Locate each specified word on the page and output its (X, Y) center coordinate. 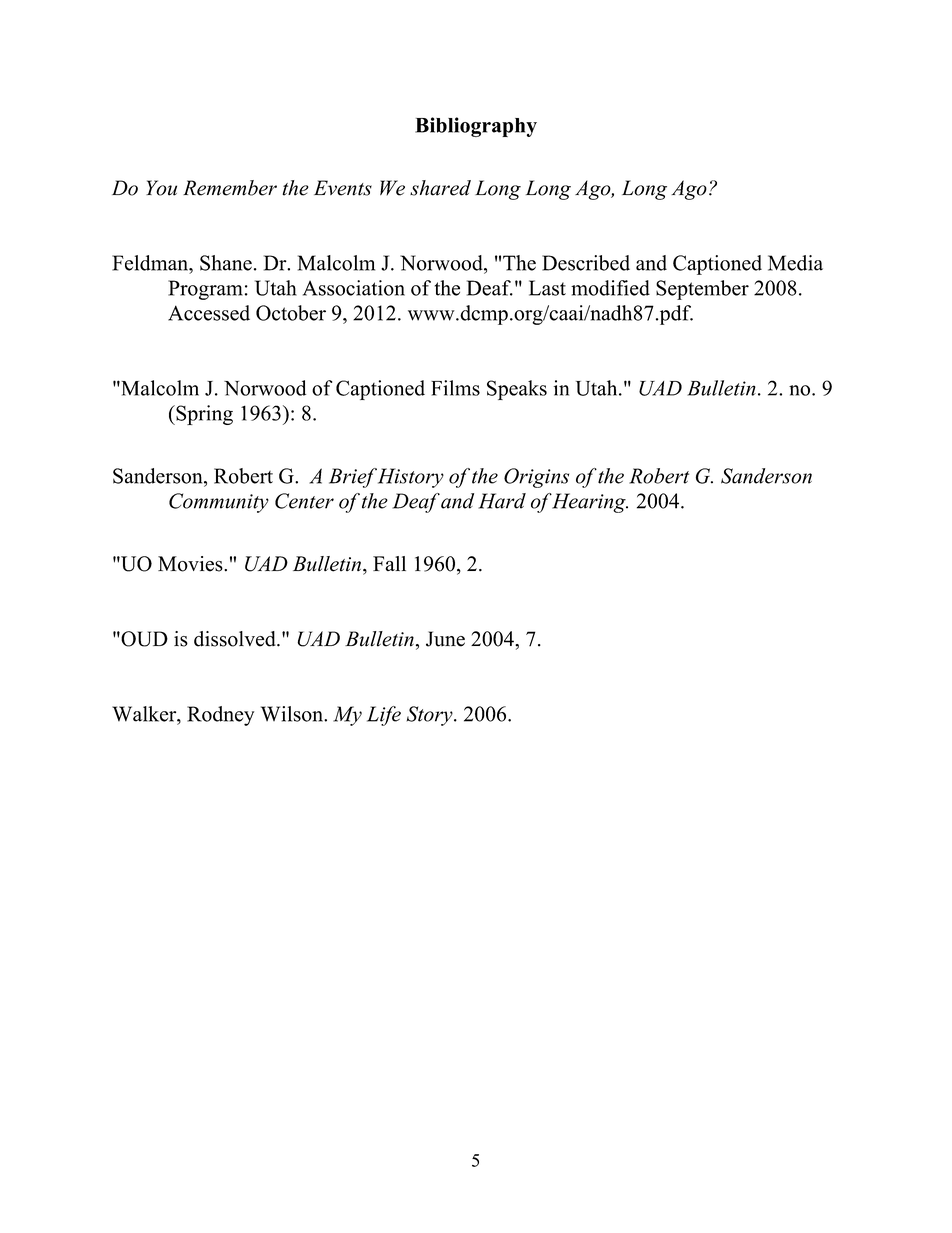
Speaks (517, 390)
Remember (230, 188)
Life (384, 716)
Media (795, 263)
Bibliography (476, 127)
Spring (203, 415)
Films (455, 388)
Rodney (220, 716)
